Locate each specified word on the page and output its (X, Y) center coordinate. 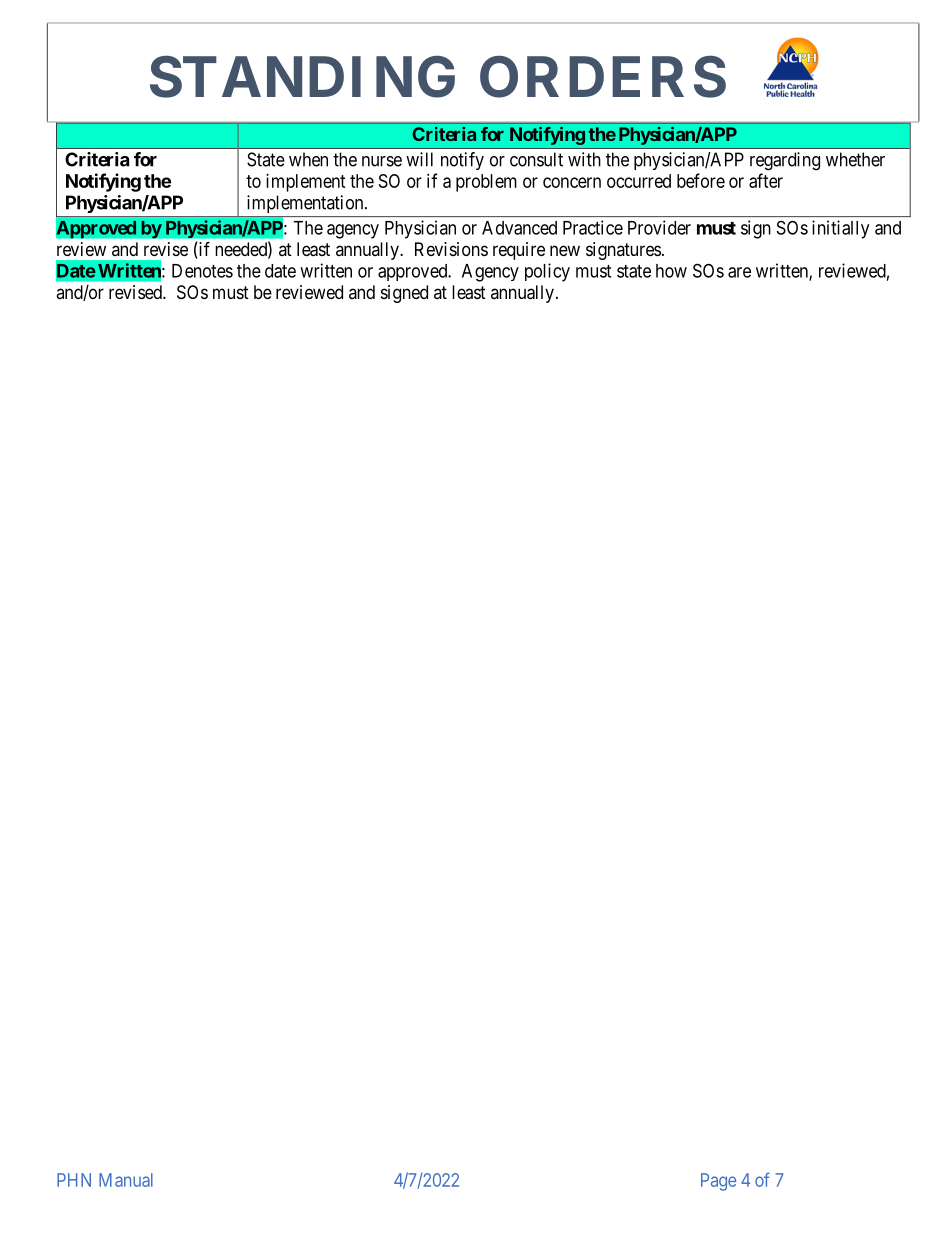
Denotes (202, 271)
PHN (74, 1180)
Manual (126, 1180)
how (671, 271)
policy (547, 272)
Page (718, 1182)
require (519, 251)
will (419, 159)
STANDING (302, 77)
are (739, 272)
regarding (785, 161)
